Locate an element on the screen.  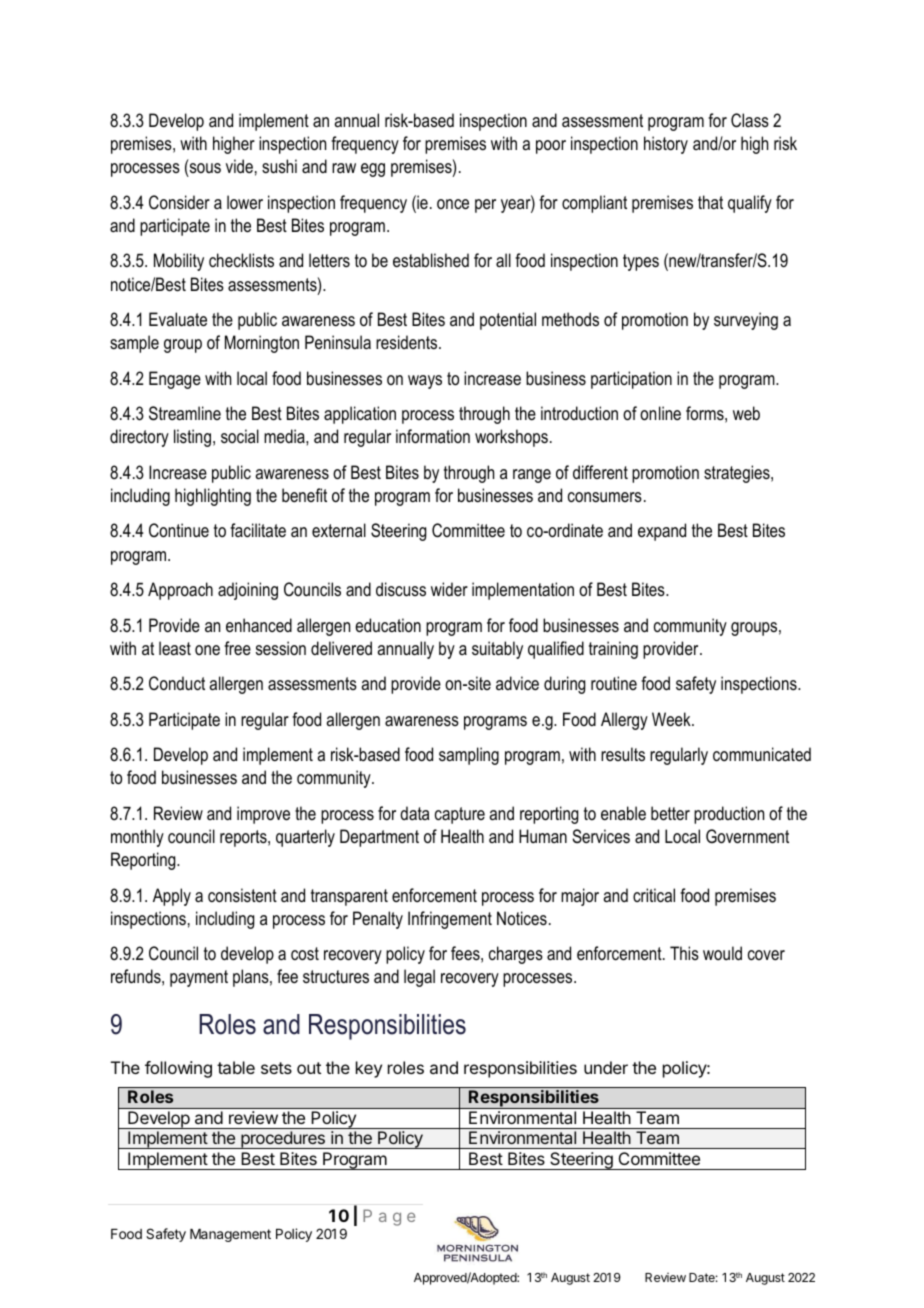
suitably is located at coordinates (497, 650).
